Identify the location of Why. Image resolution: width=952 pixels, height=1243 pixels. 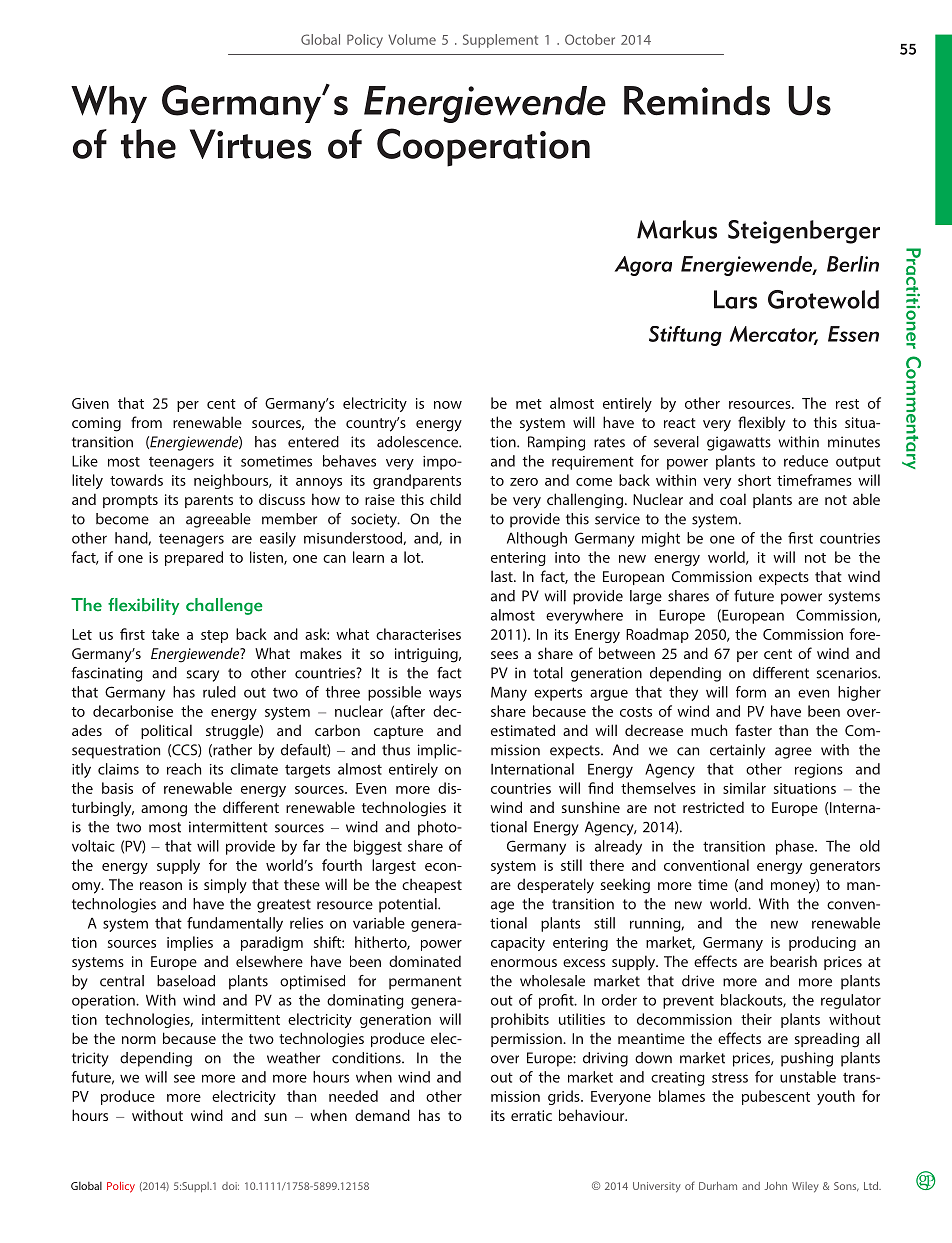
(109, 104).
